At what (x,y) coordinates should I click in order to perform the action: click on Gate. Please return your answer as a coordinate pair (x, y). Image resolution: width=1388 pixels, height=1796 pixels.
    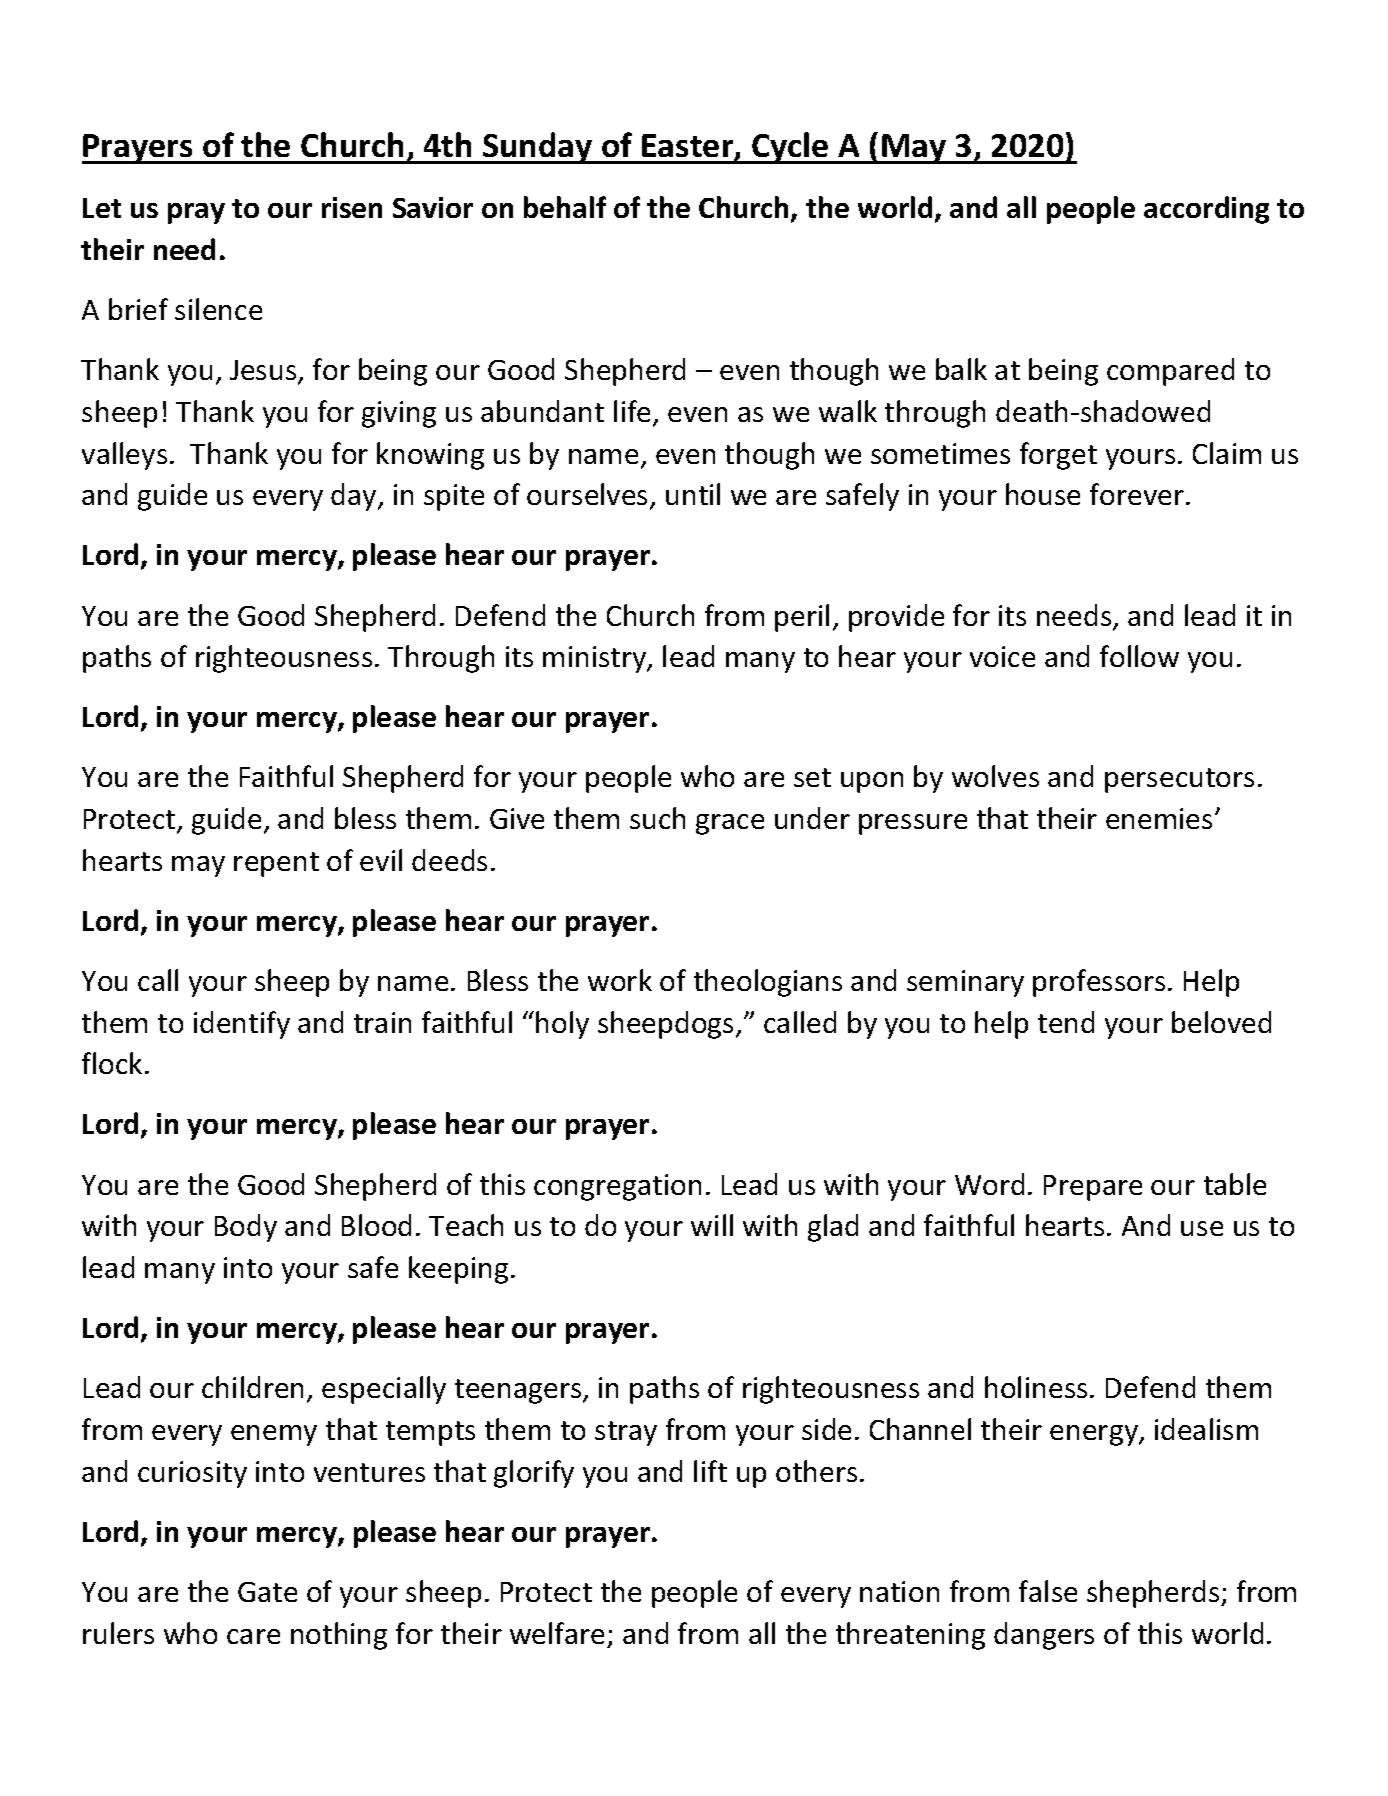
    Looking at the image, I should click on (267, 1592).
